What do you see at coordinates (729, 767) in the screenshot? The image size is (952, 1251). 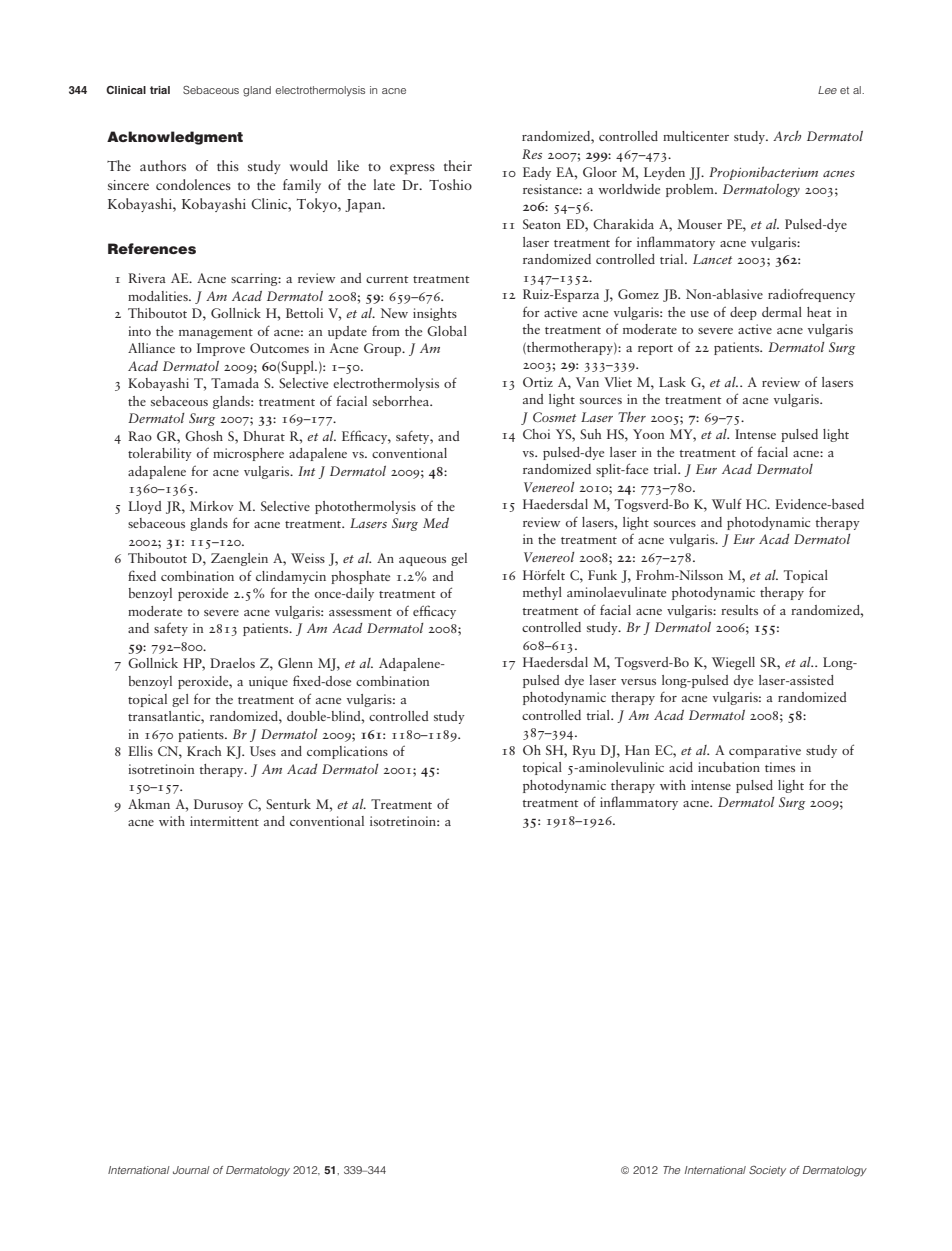 I see `incubation` at bounding box center [729, 767].
